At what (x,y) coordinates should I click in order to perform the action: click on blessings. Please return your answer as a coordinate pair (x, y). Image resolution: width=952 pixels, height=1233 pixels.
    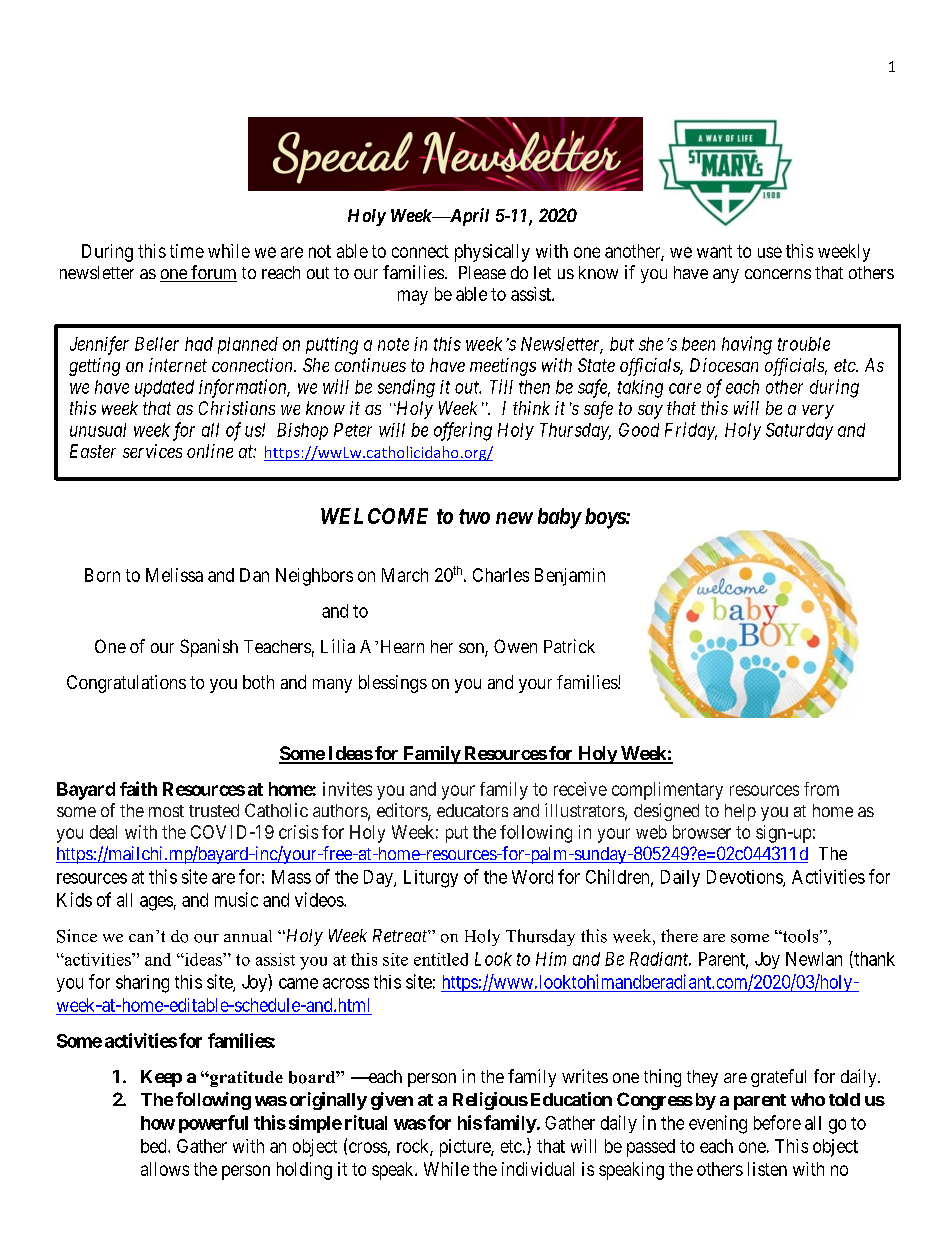
    Looking at the image, I should click on (393, 684).
